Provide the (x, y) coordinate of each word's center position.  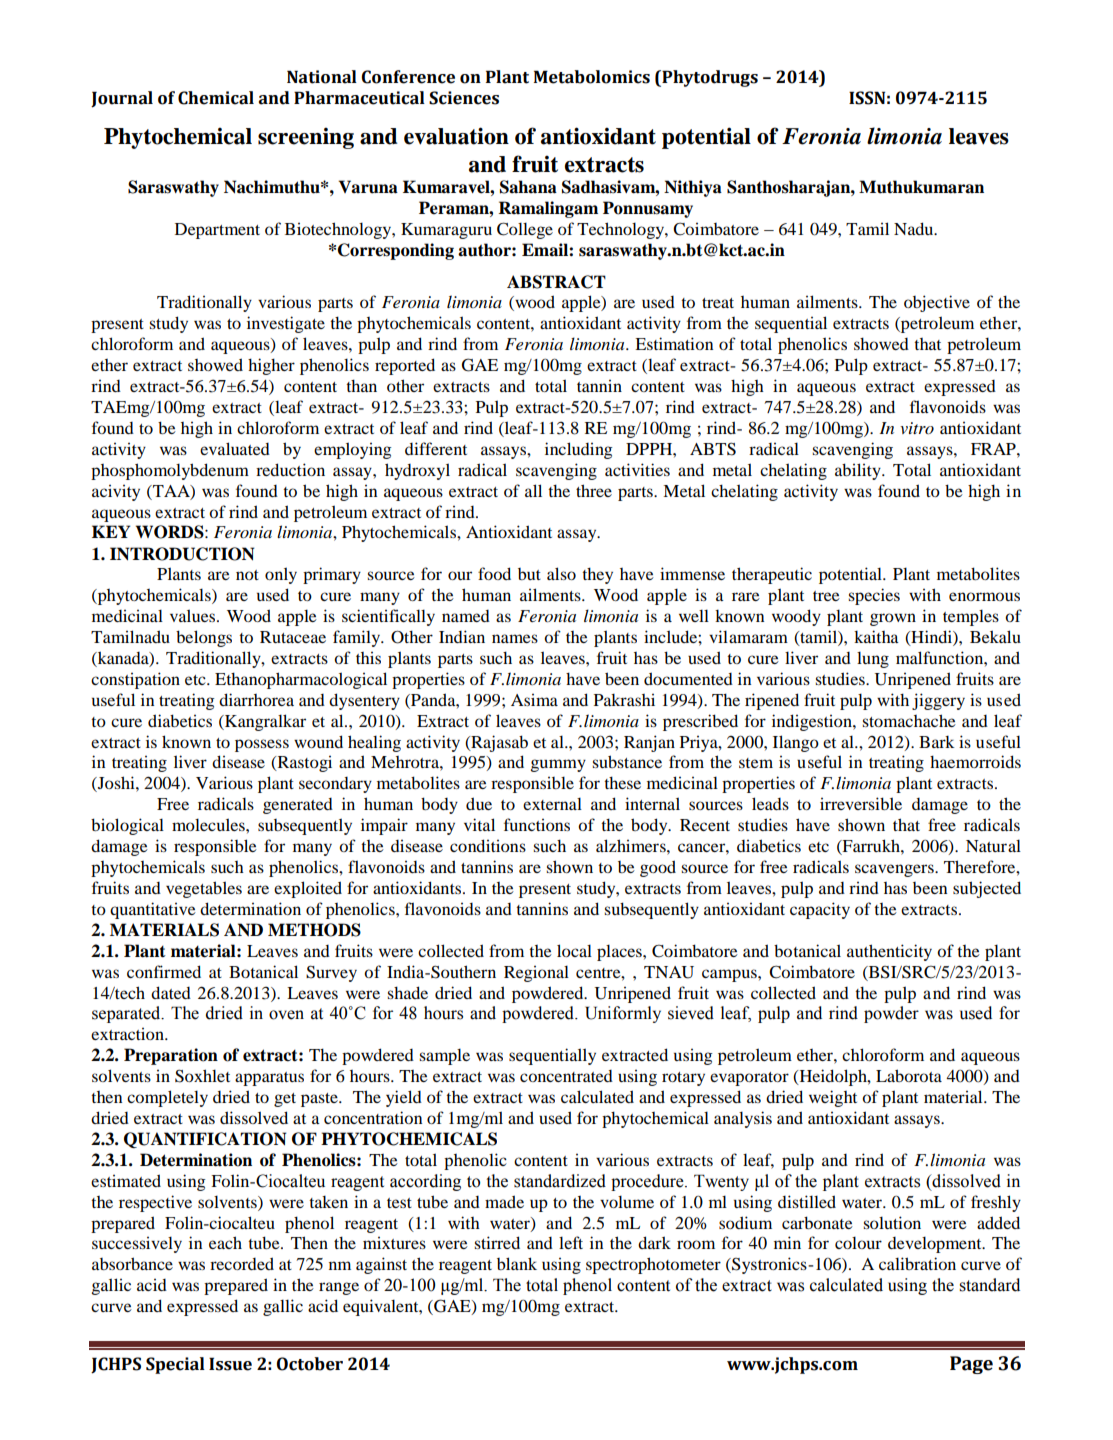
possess (262, 745)
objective (937, 303)
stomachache (909, 720)
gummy (558, 765)
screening (306, 138)
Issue (230, 1364)
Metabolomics (592, 77)
